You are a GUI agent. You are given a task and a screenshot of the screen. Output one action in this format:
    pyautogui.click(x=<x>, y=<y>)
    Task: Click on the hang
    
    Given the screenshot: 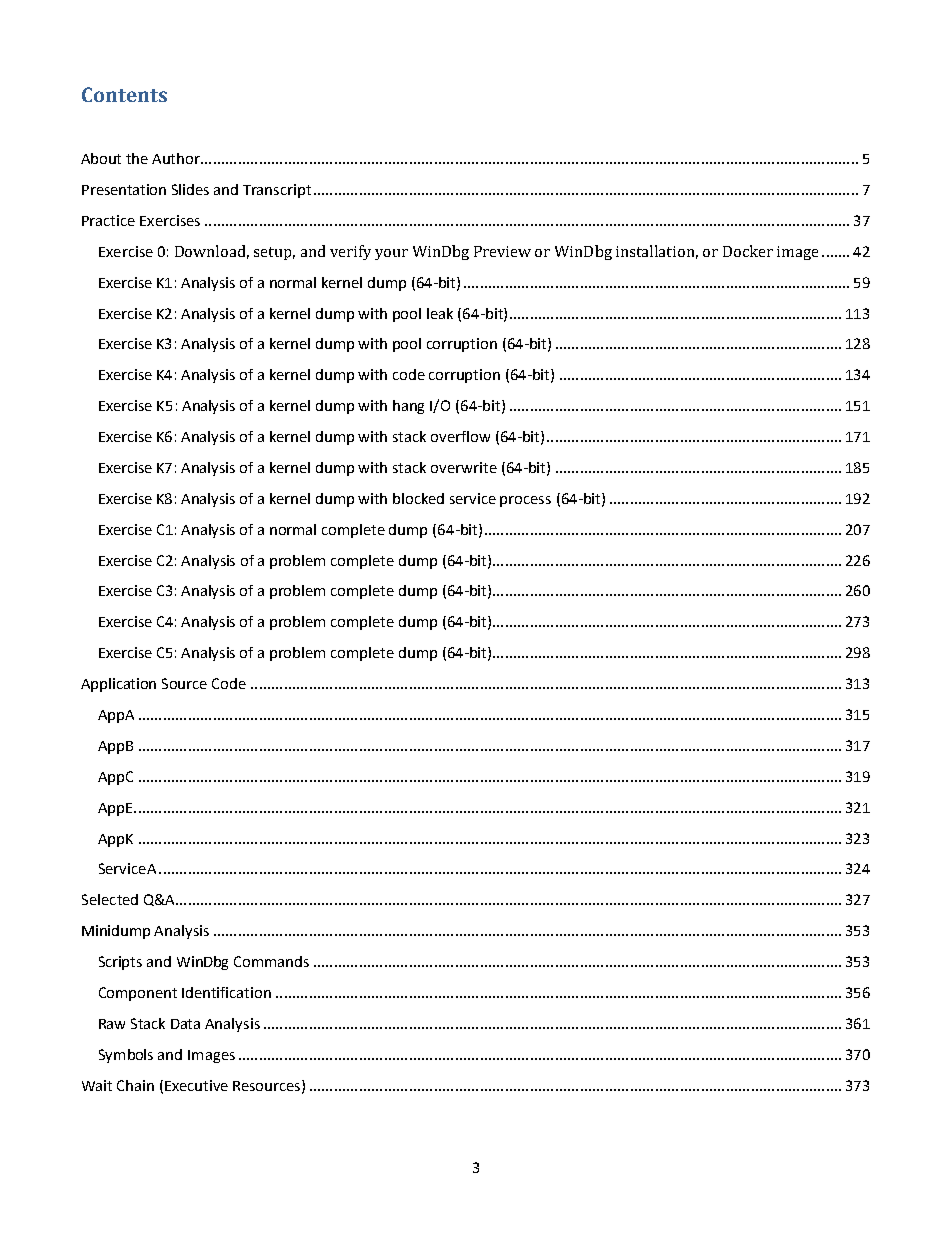 What is the action you would take?
    pyautogui.click(x=408, y=407)
